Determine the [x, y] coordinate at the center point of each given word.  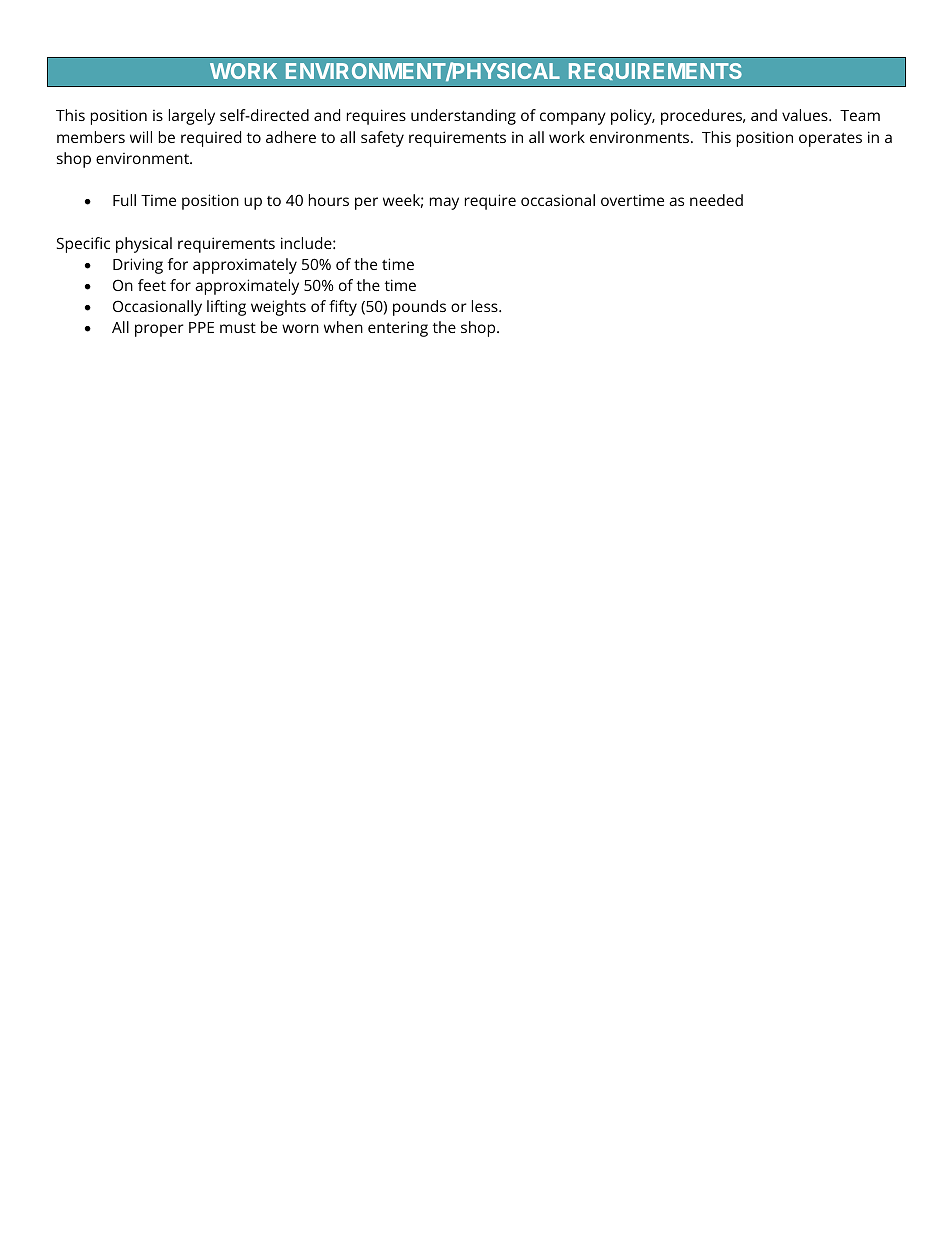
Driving [138, 266]
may [444, 203]
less [486, 306]
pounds [419, 308]
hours [329, 200]
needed [716, 200]
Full [124, 200]
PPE [201, 327]
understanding [463, 117]
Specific [83, 245]
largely [192, 117]
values [806, 115]
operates [830, 140]
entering [398, 329]
